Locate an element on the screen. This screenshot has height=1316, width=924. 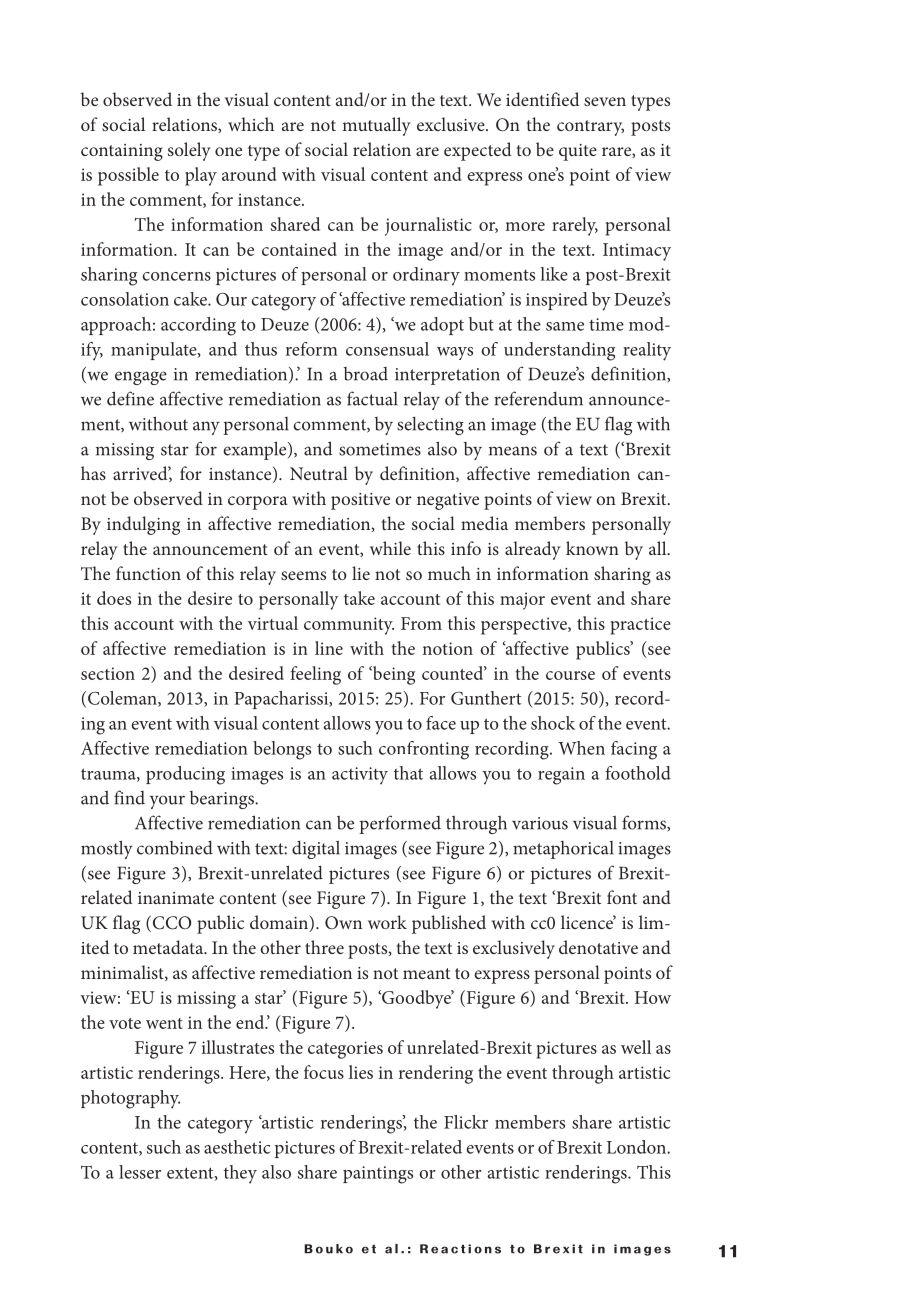
How is located at coordinates (653, 997).
